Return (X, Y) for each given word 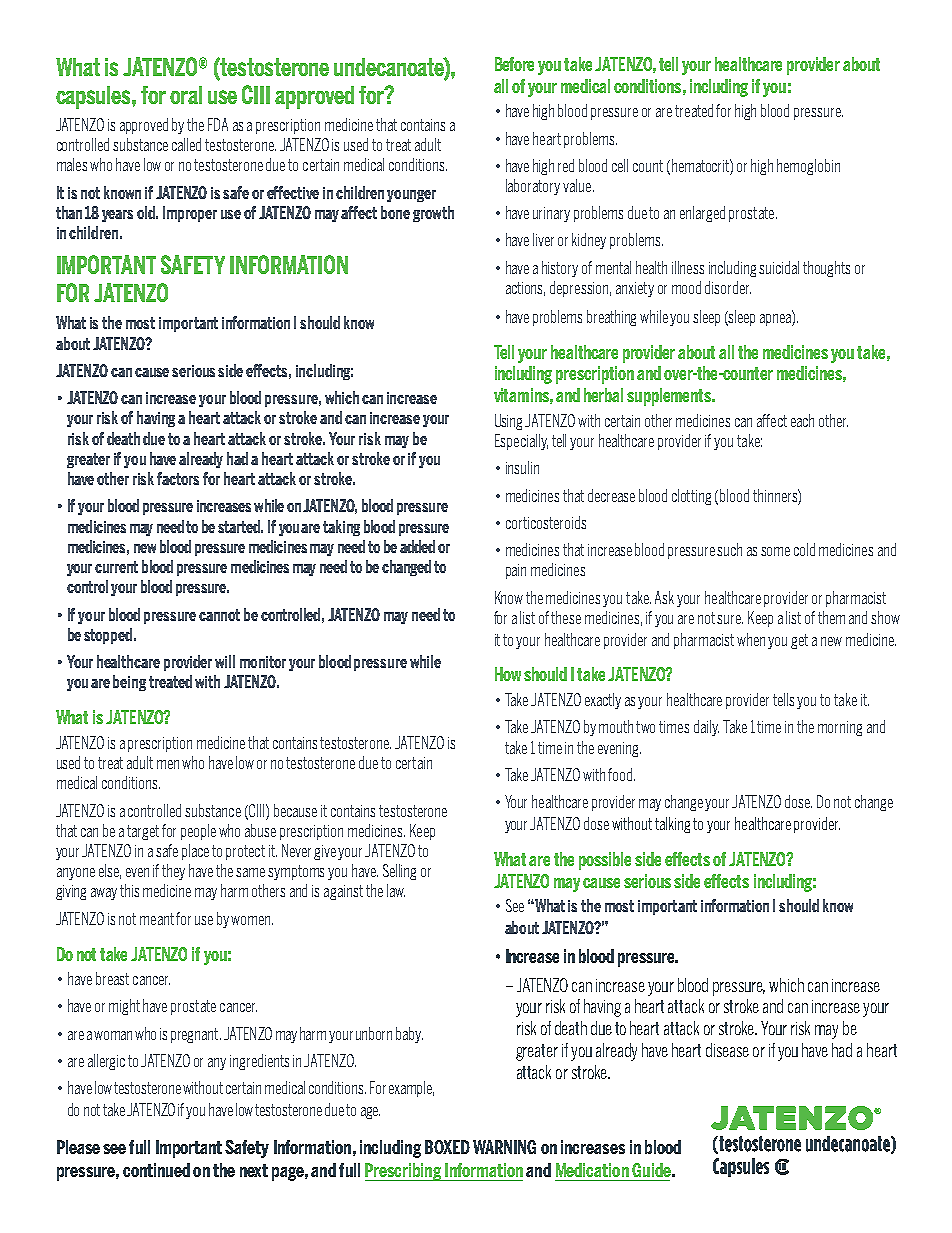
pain (516, 571)
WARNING (504, 1147)
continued (156, 1170)
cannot (219, 615)
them (831, 617)
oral (186, 95)
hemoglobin (808, 167)
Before (514, 64)
